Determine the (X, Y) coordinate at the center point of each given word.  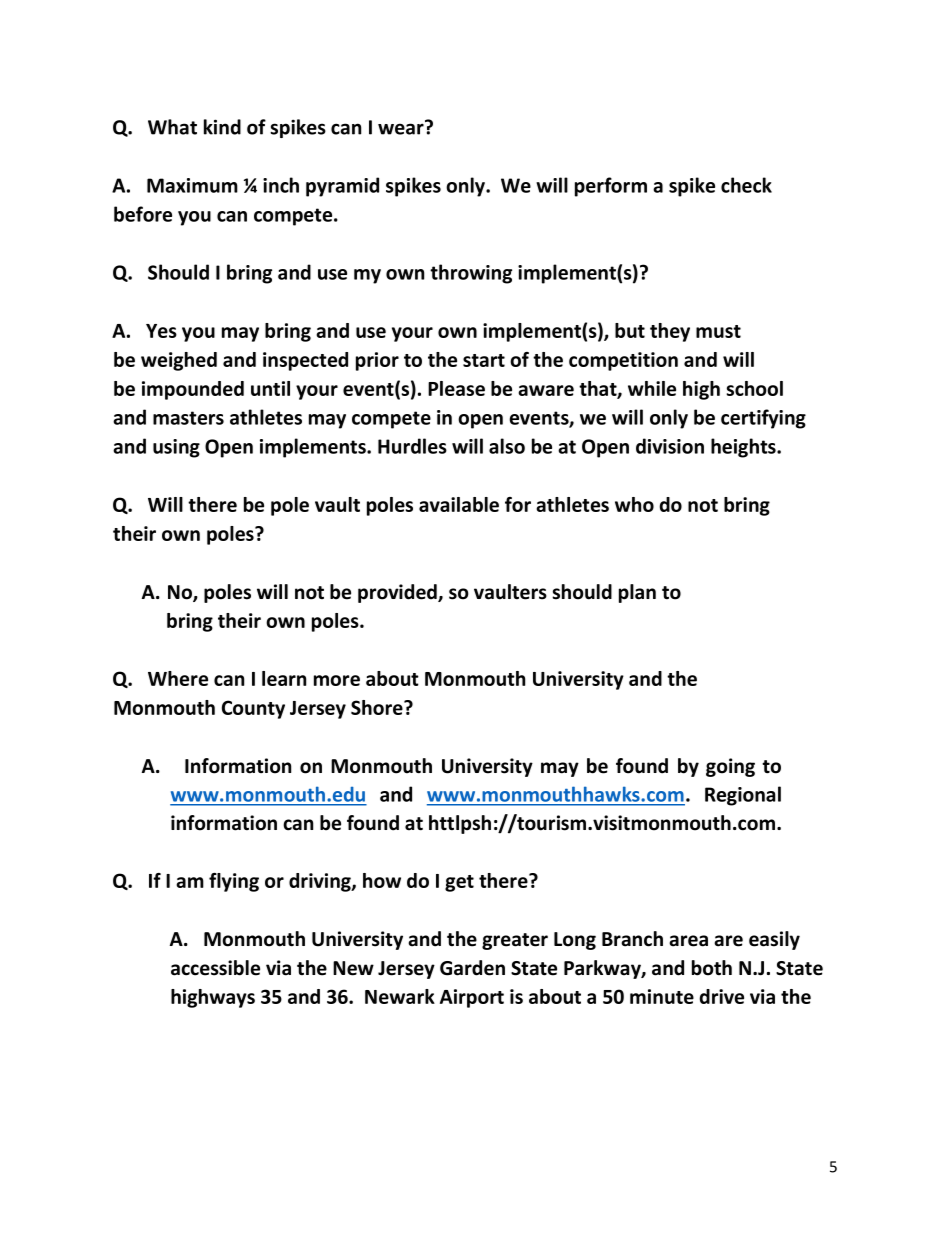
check (746, 185)
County (253, 709)
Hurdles (412, 446)
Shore (378, 707)
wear (402, 128)
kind (222, 127)
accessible (215, 968)
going (730, 767)
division (670, 446)
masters (188, 418)
